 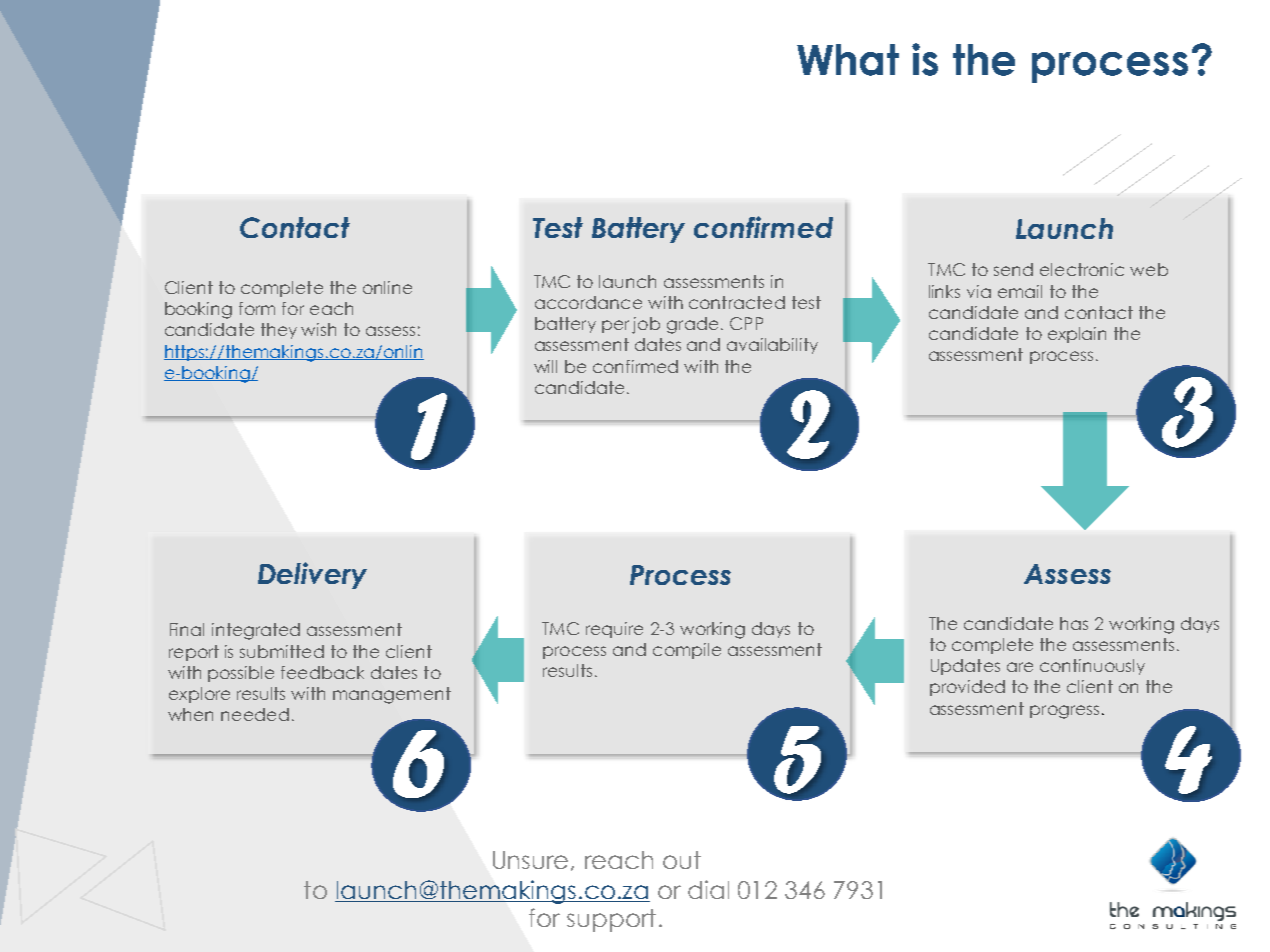 What do you see at coordinates (257, 308) in the screenshot?
I see `form` at bounding box center [257, 308].
